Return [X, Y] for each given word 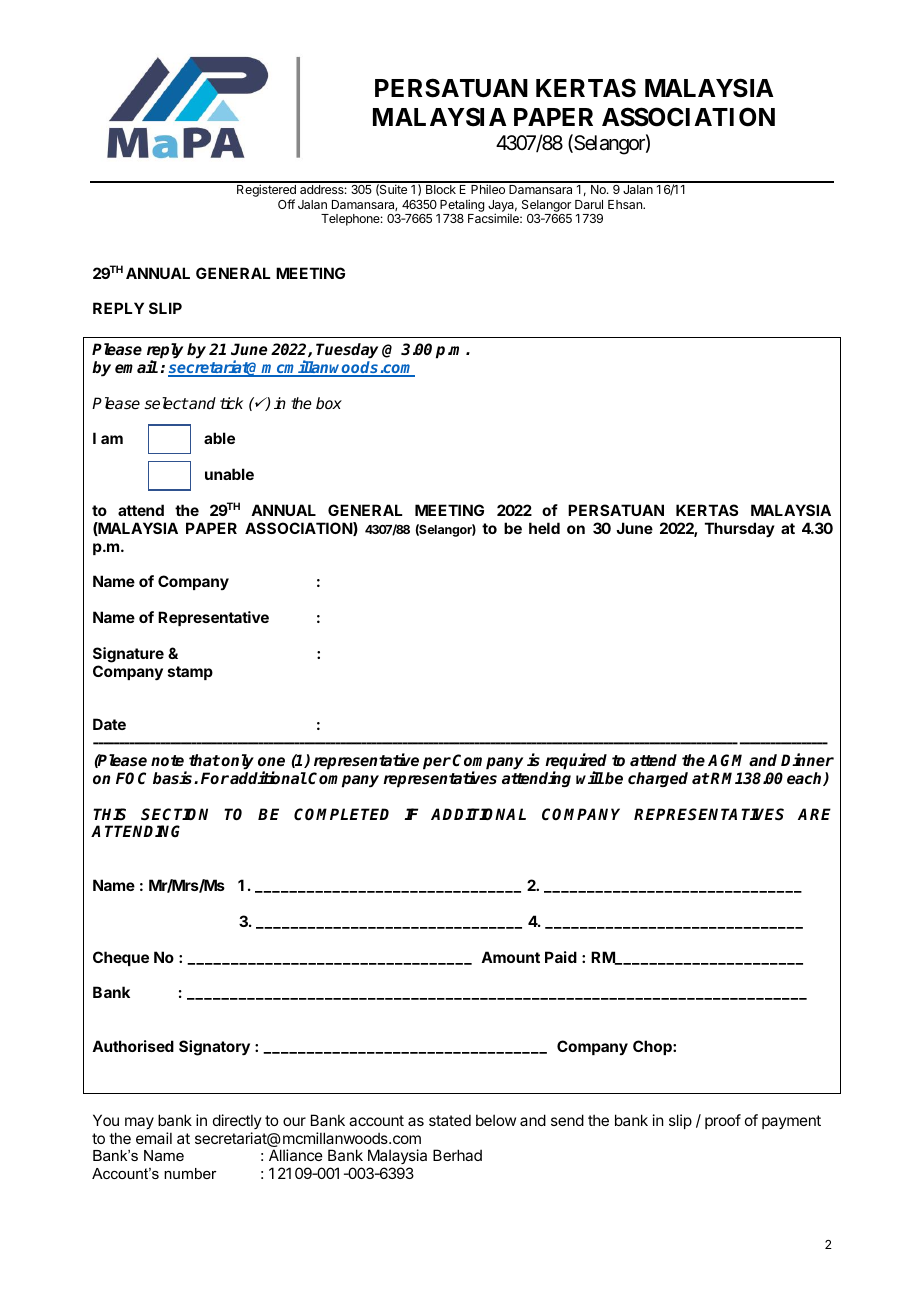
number [190, 1173]
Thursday [740, 529]
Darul [589, 204]
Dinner [807, 759]
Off [286, 204]
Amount [510, 957]
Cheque [121, 958]
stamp [190, 673]
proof [723, 1121]
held [544, 528]
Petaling [462, 205]
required [576, 762]
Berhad [457, 1155]
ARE [814, 814]
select [166, 403]
